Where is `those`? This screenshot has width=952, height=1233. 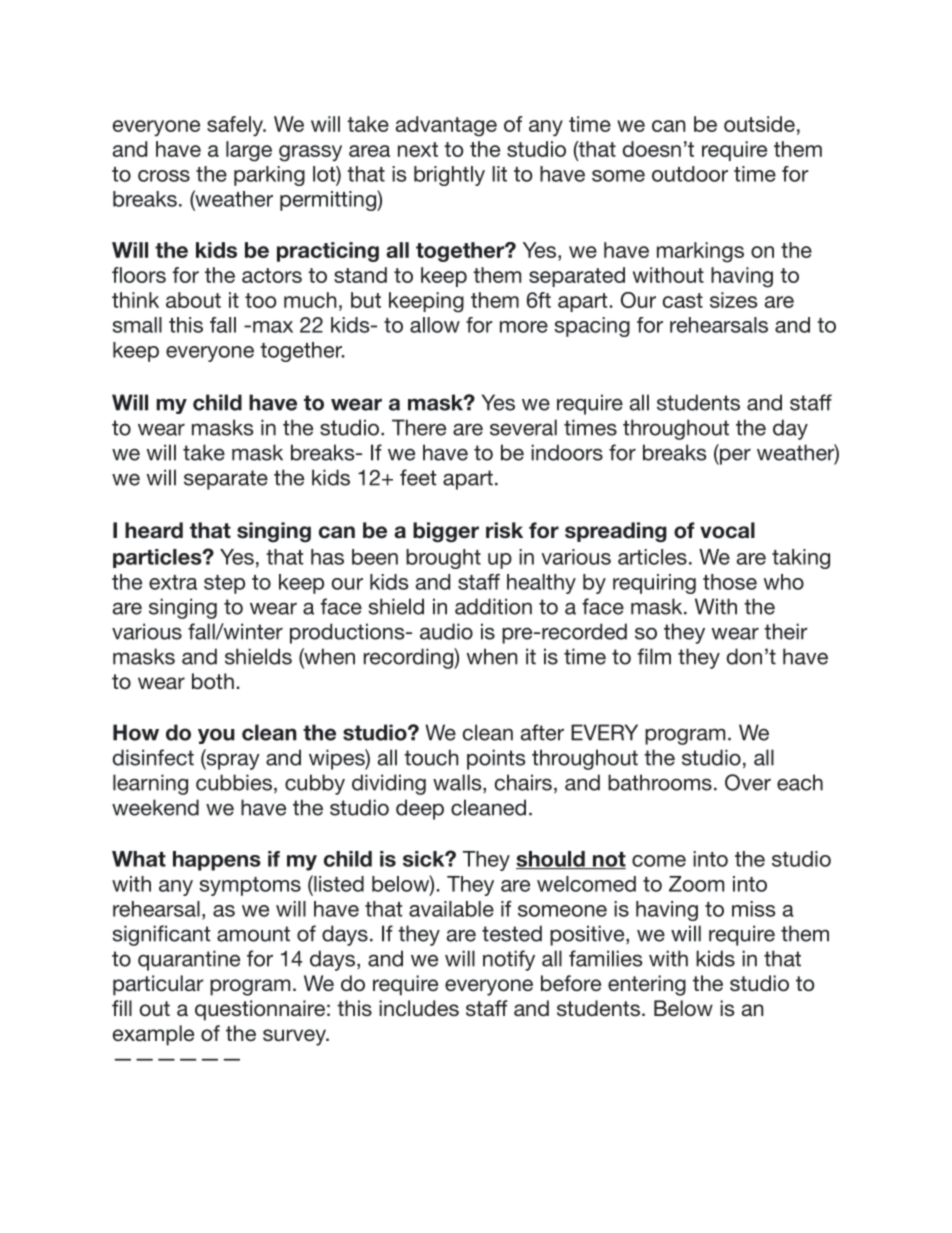
those is located at coordinates (730, 582).
